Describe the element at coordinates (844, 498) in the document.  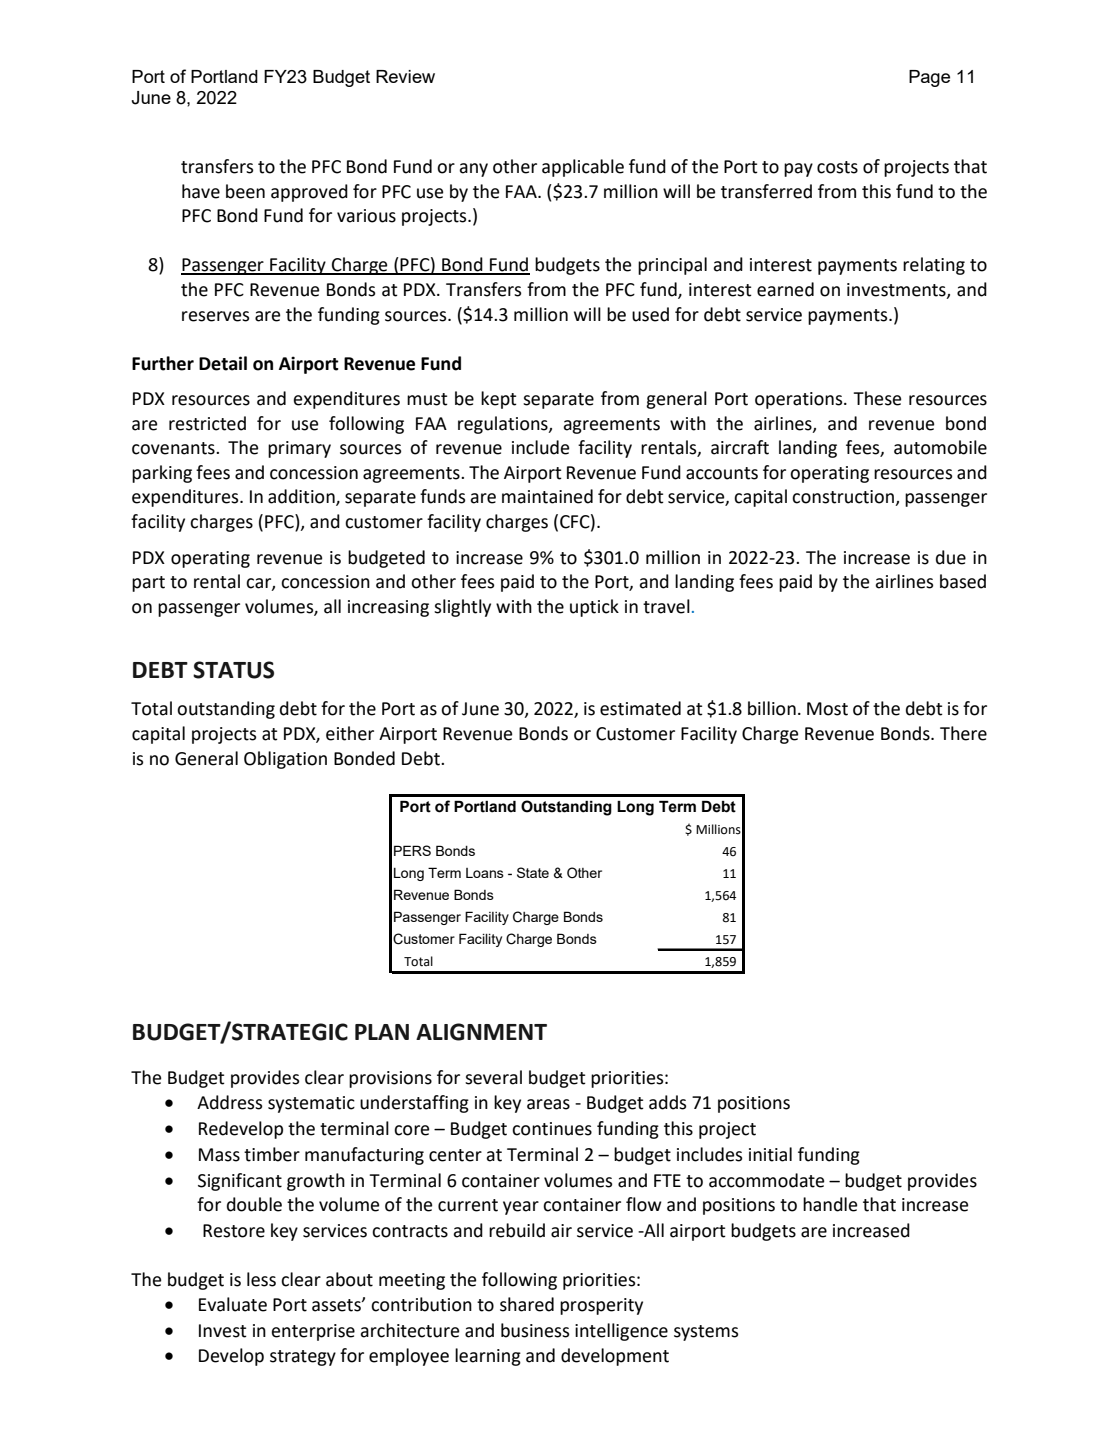
I see `construction` at that location.
